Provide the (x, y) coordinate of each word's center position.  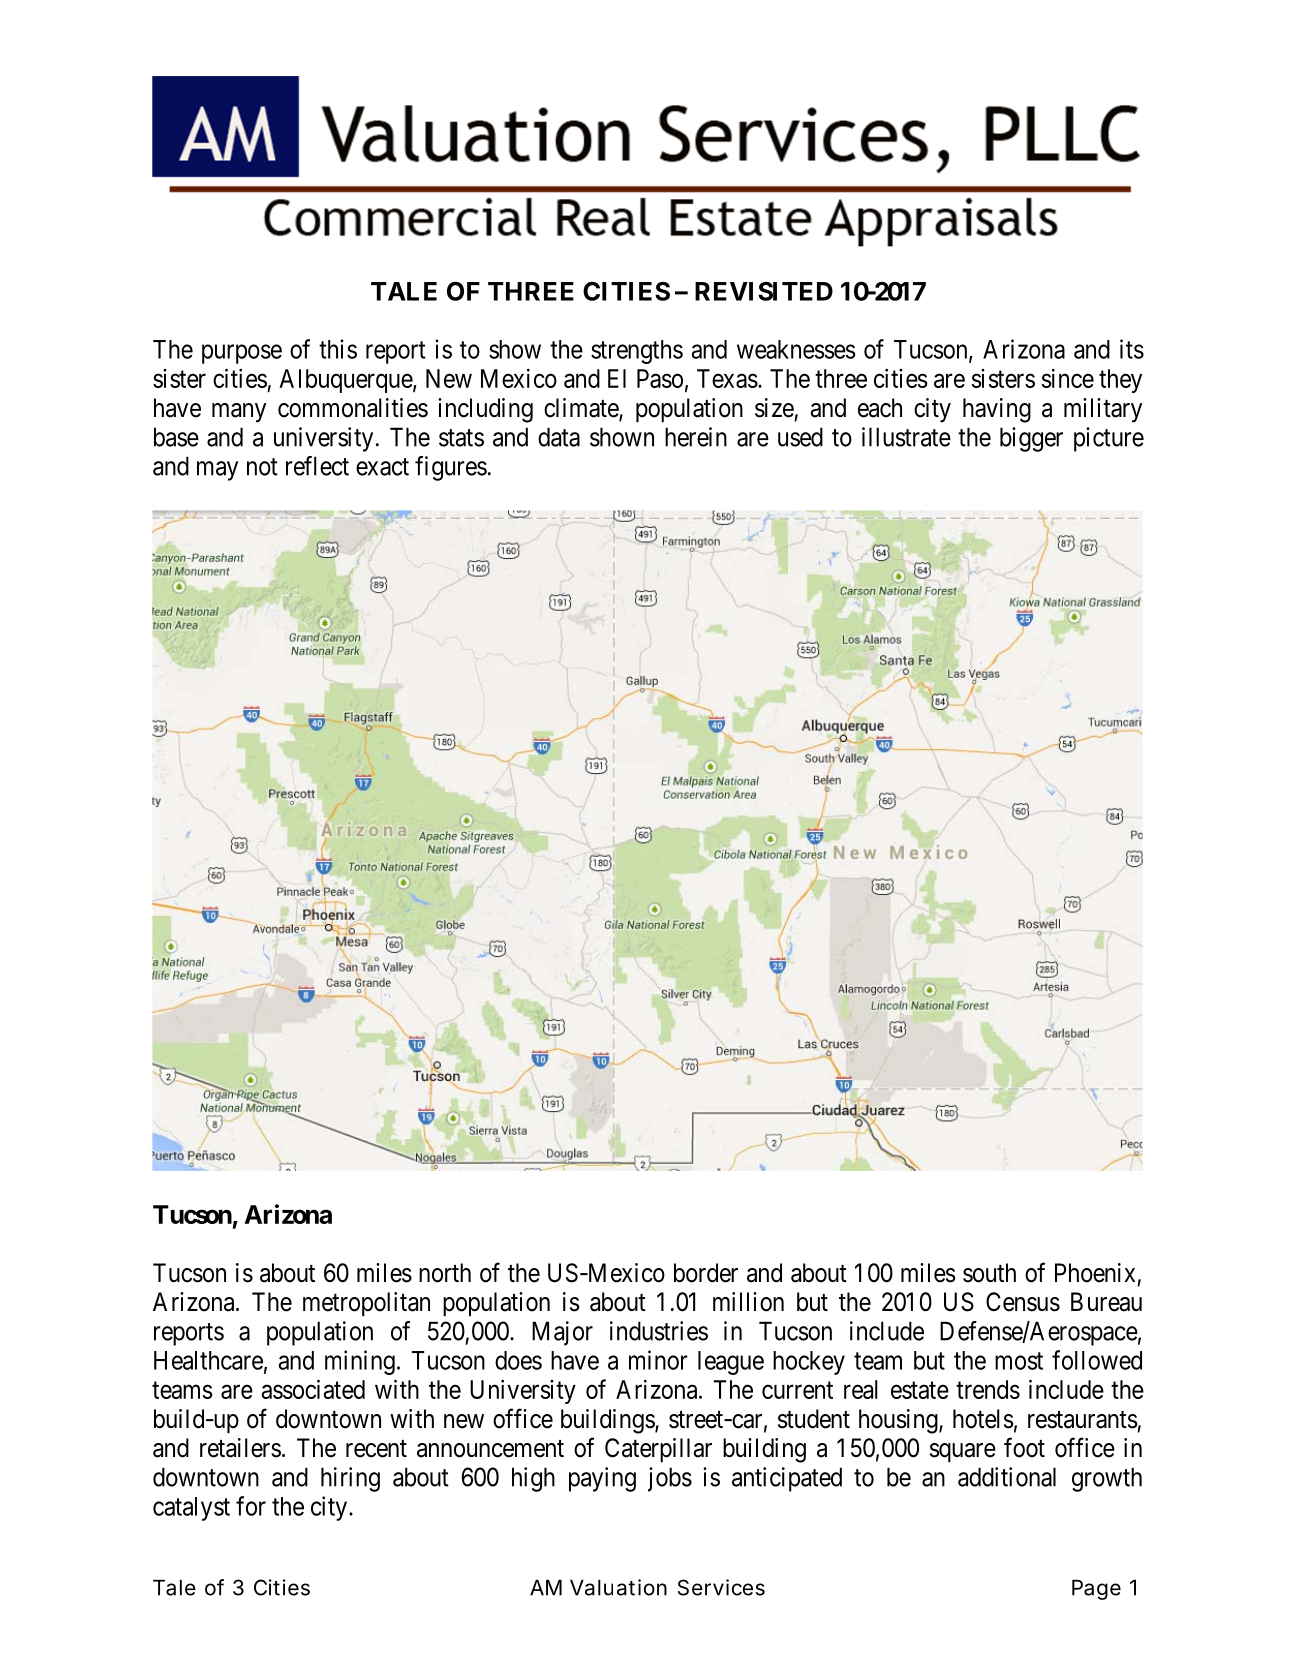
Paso (660, 378)
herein (696, 437)
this (338, 349)
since (1068, 378)
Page (1096, 1590)
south (989, 1273)
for (251, 1506)
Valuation (618, 1587)
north (445, 1273)
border (706, 1273)
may (217, 471)
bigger (1031, 439)
